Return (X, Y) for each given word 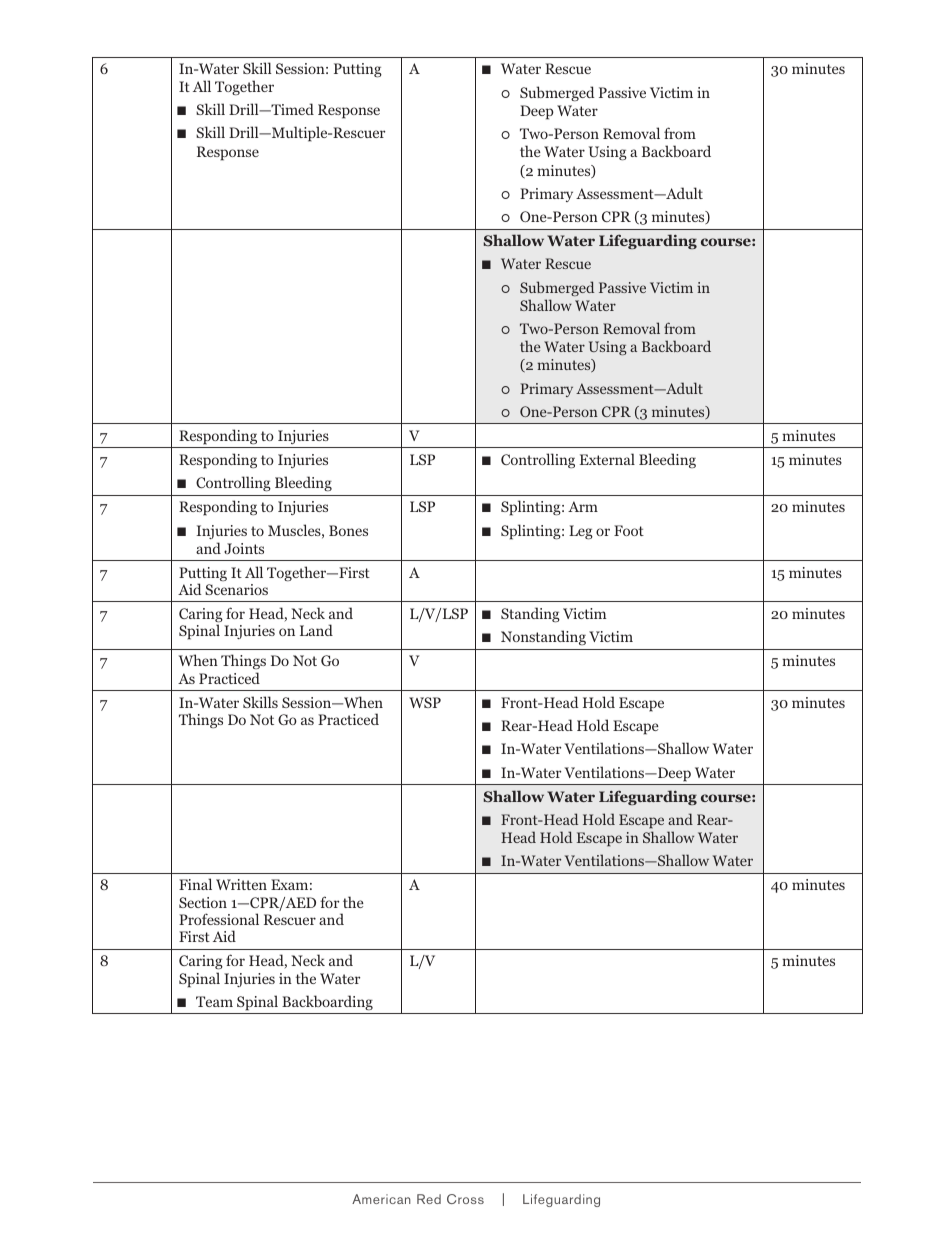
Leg (581, 532)
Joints (244, 548)
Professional (219, 919)
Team (214, 1001)
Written (241, 884)
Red (429, 1199)
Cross (465, 1199)
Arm (583, 506)
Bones (348, 530)
